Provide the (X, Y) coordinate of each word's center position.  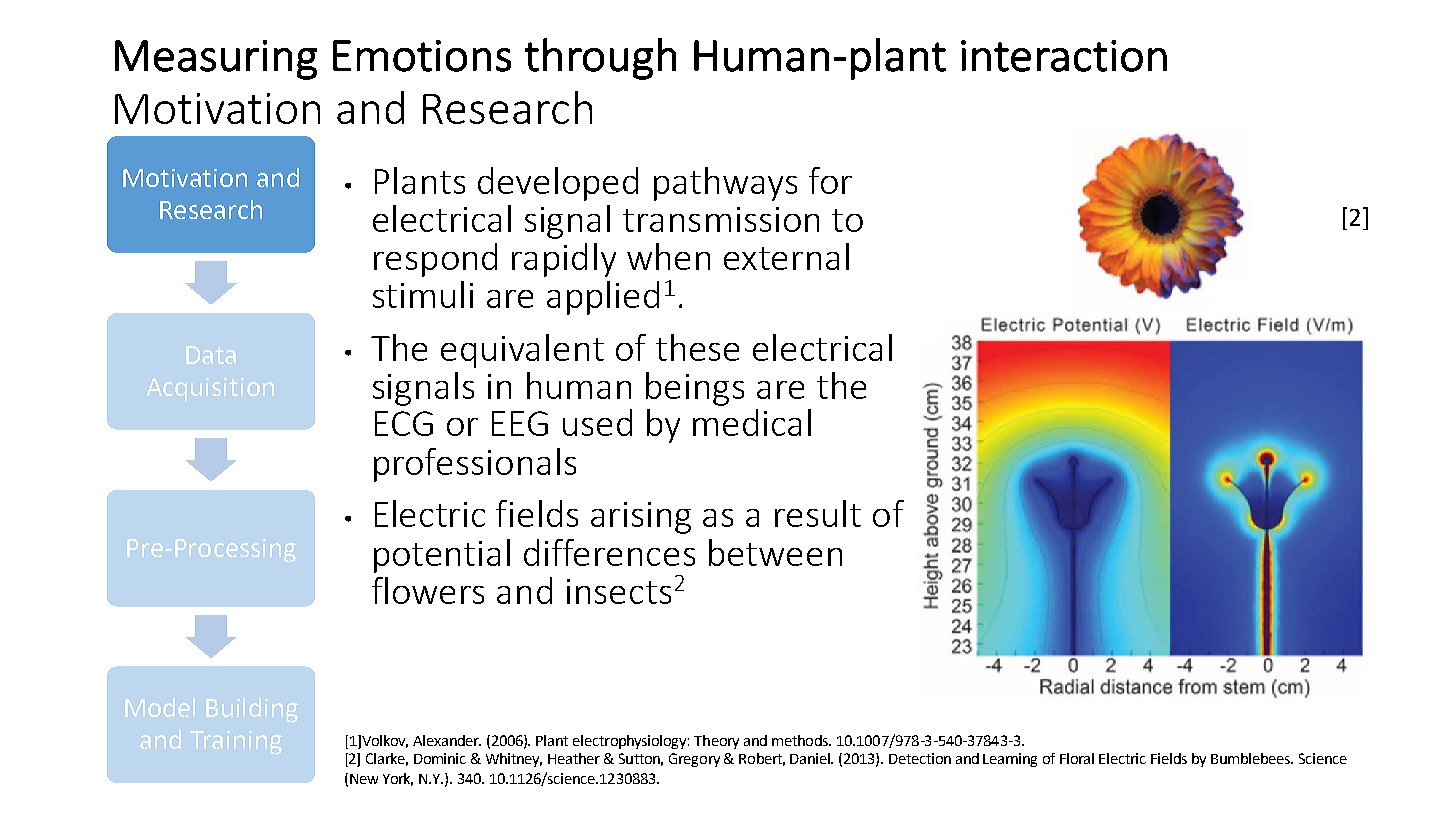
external (786, 256)
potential (442, 556)
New (364, 779)
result (818, 513)
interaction (1064, 56)
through (600, 59)
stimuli (423, 294)
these (697, 347)
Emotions (422, 56)
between (775, 552)
